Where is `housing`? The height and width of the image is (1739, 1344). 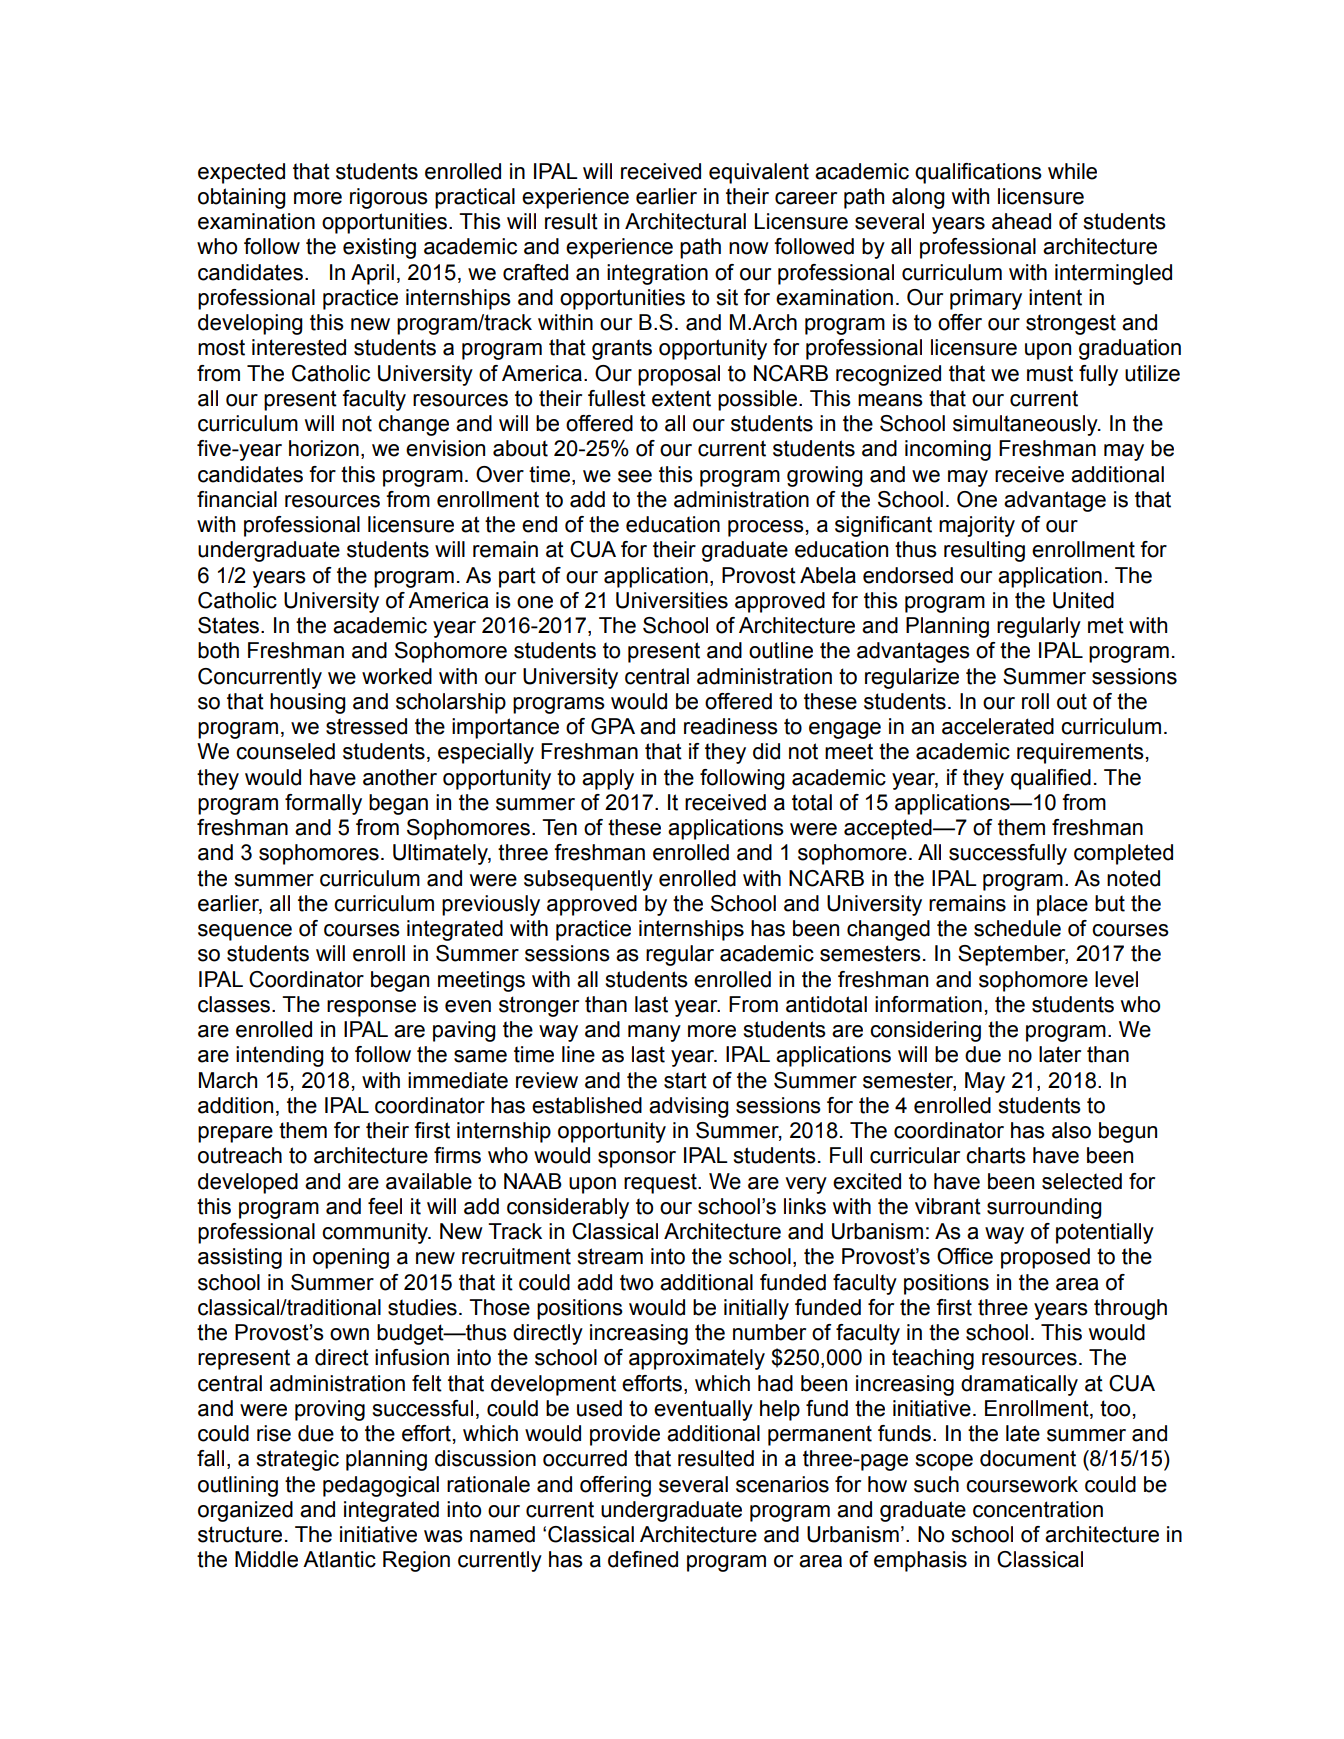 housing is located at coordinates (308, 703).
